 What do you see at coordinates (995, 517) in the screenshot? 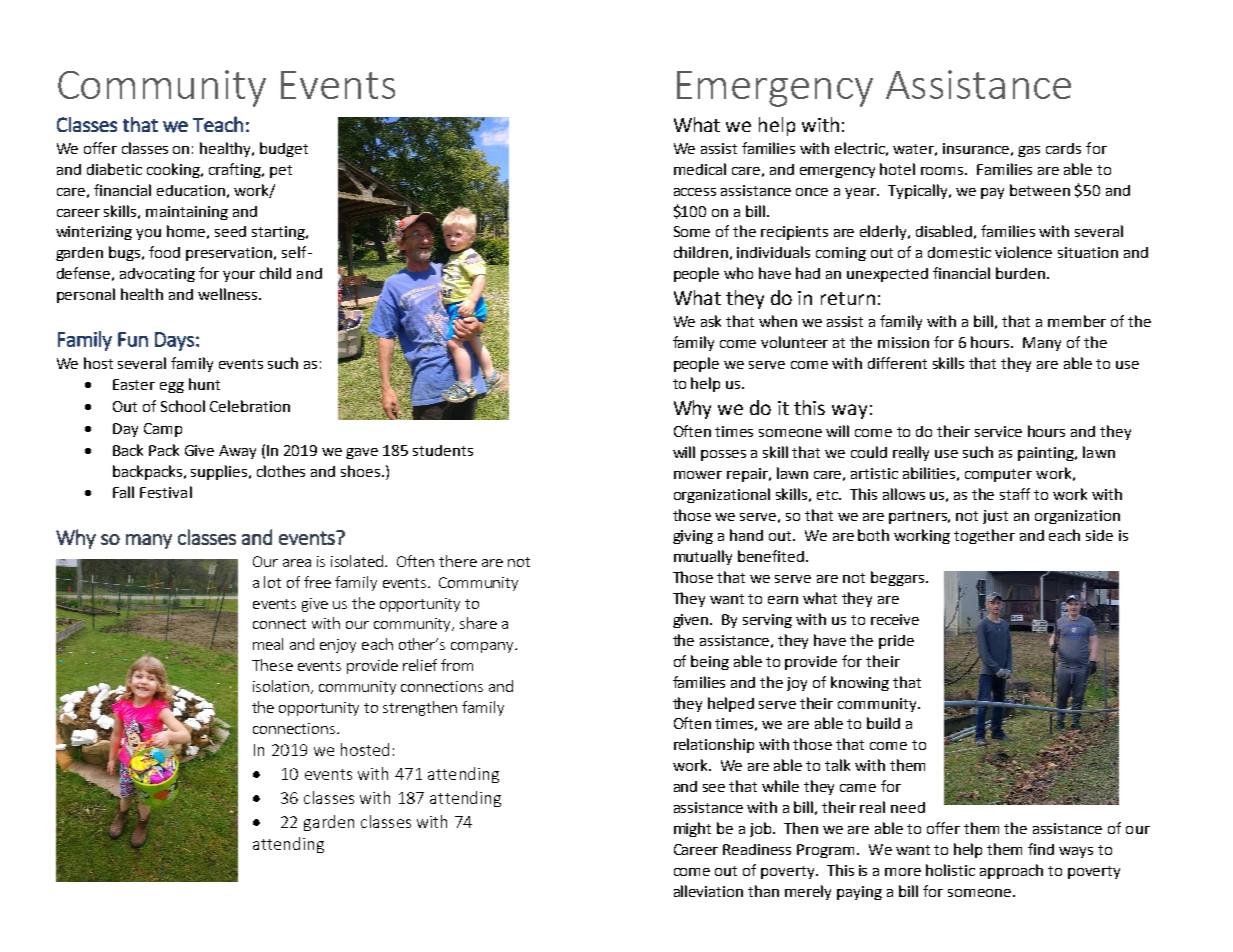
I see `just` at bounding box center [995, 517].
